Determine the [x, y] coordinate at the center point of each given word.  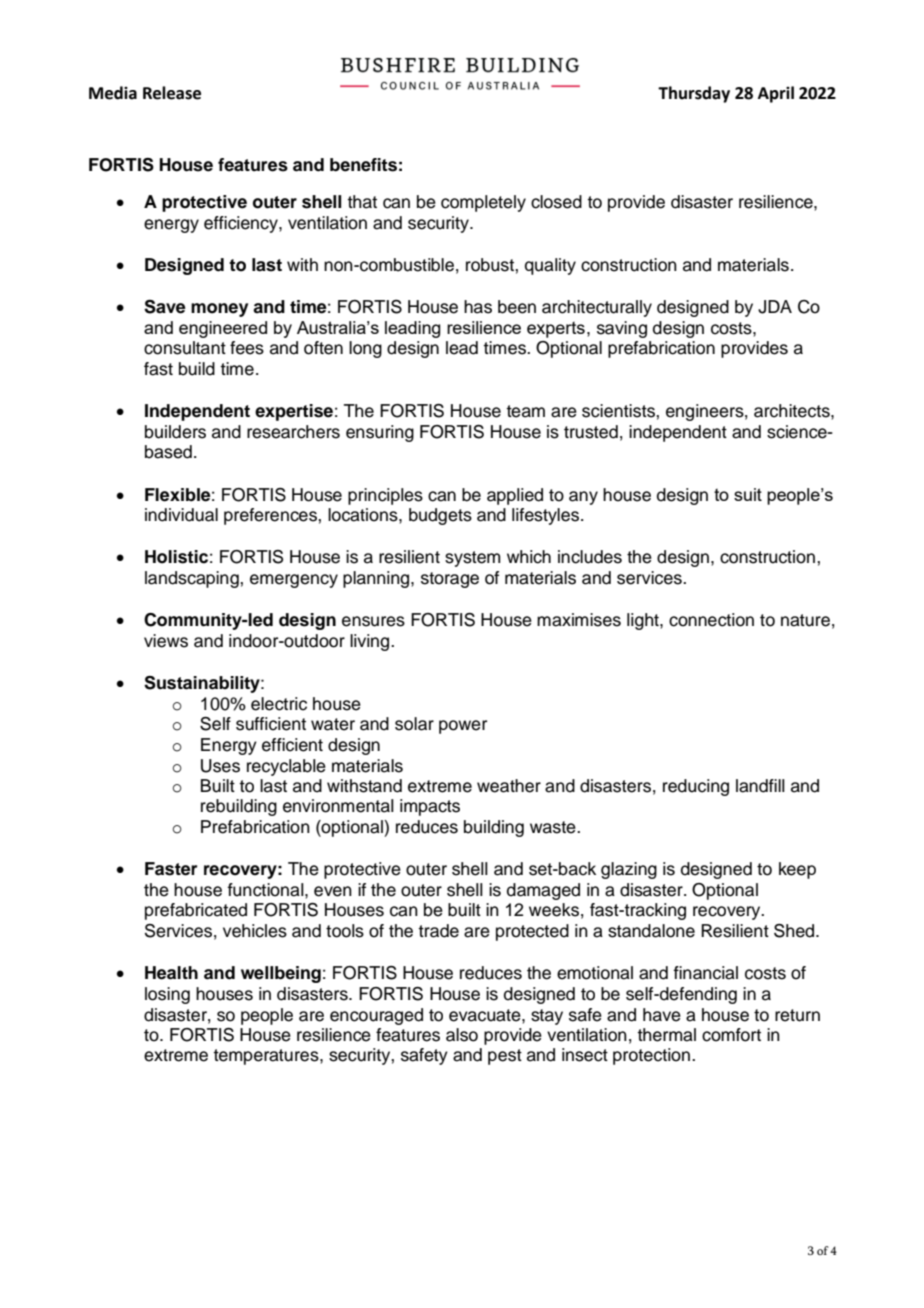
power [463, 727]
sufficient [271, 724]
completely [483, 203]
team [525, 411]
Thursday [694, 94]
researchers [293, 432]
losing [167, 995]
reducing [696, 787]
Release [172, 93]
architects [793, 411]
